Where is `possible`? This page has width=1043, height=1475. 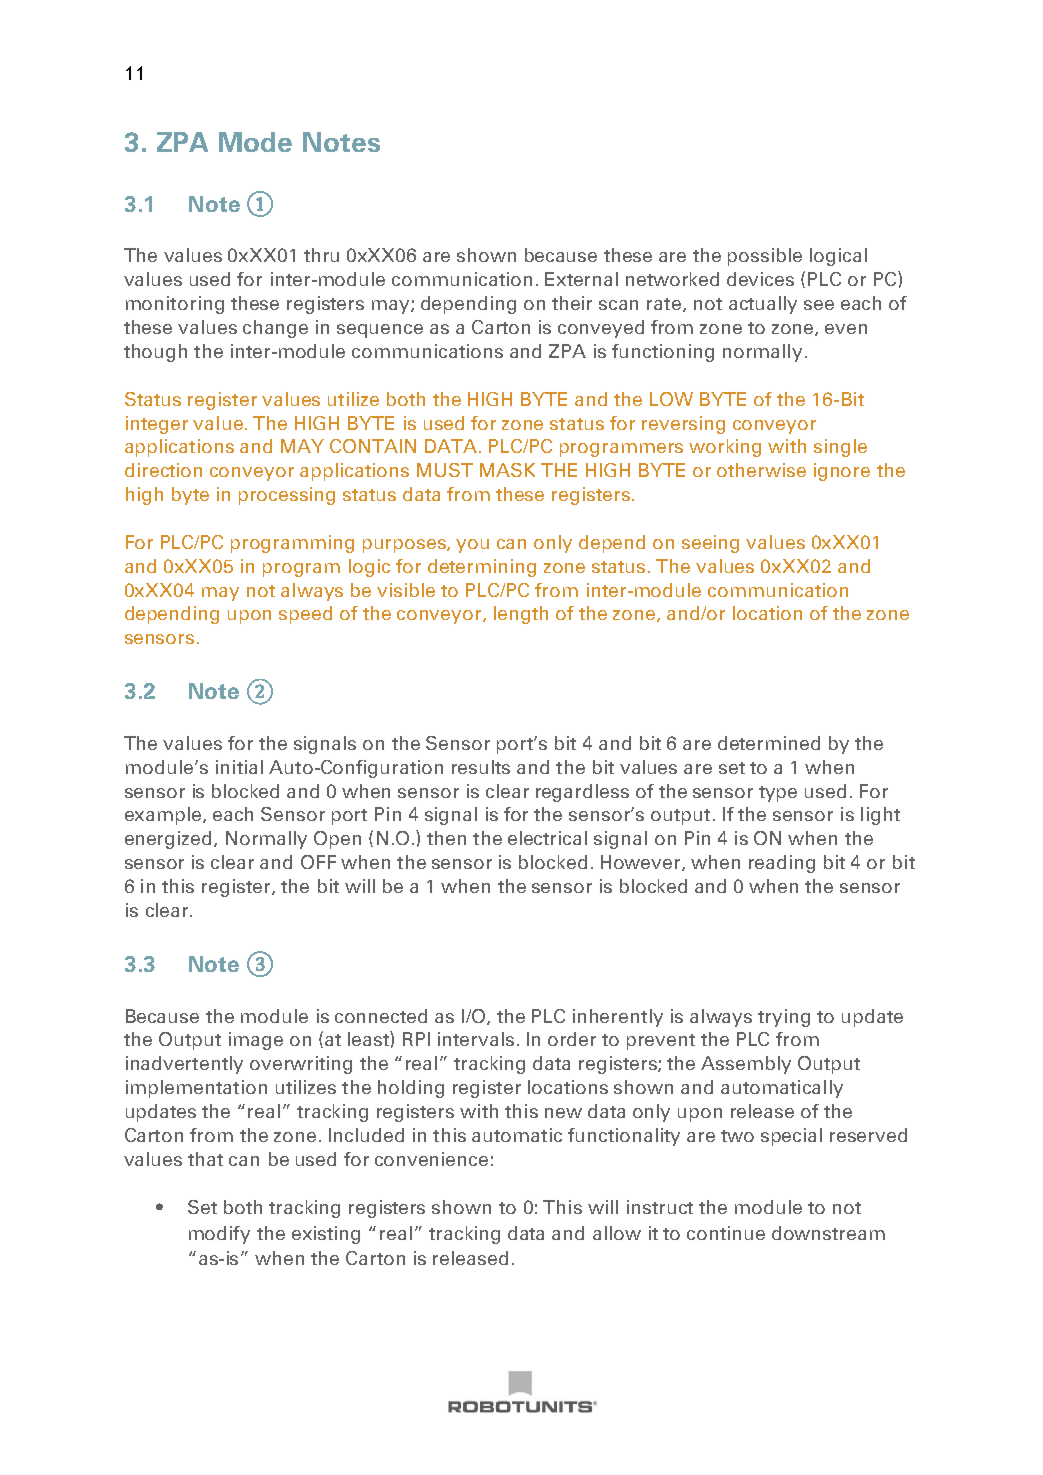 possible is located at coordinates (765, 257).
